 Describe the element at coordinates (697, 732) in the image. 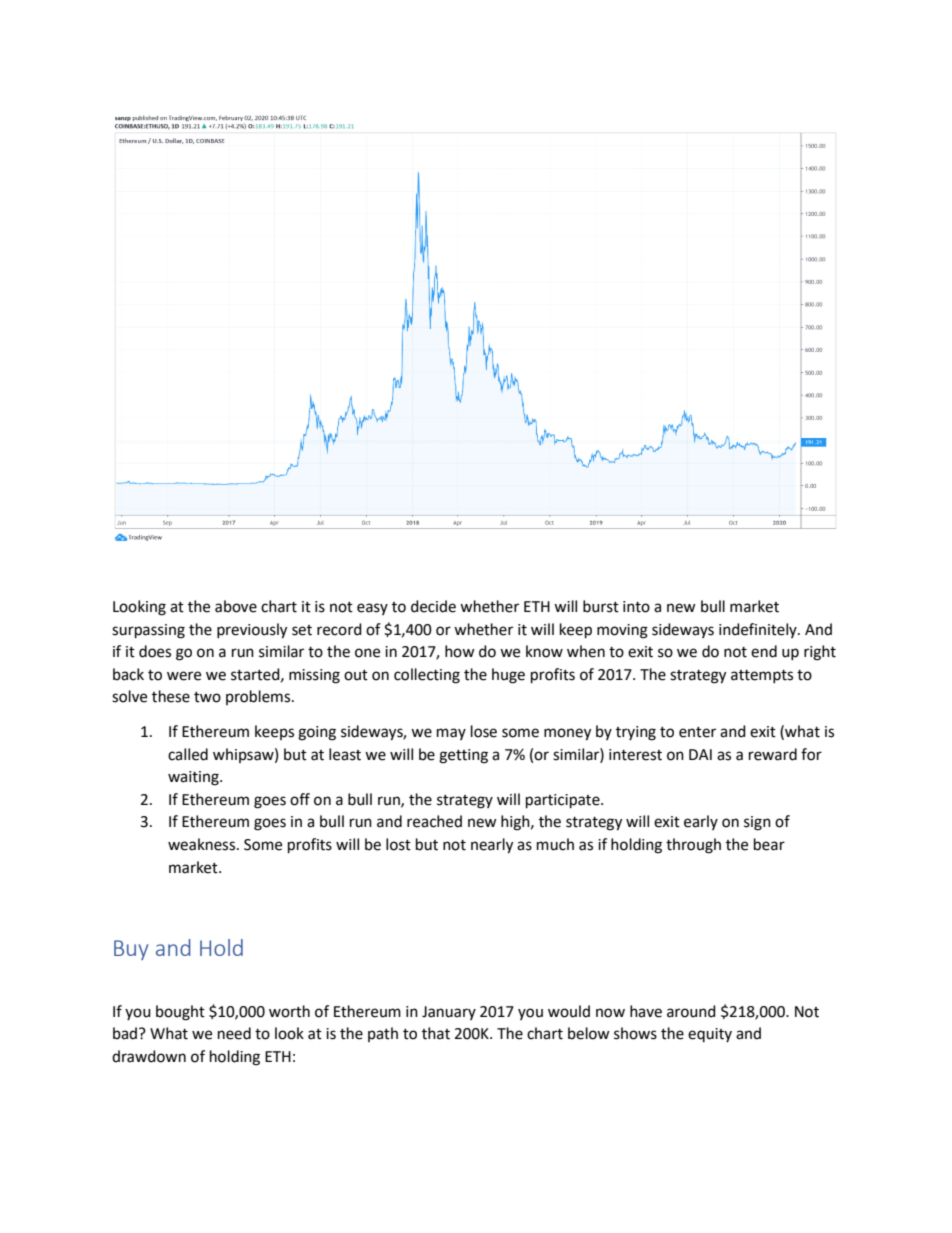

I see `enter` at that location.
